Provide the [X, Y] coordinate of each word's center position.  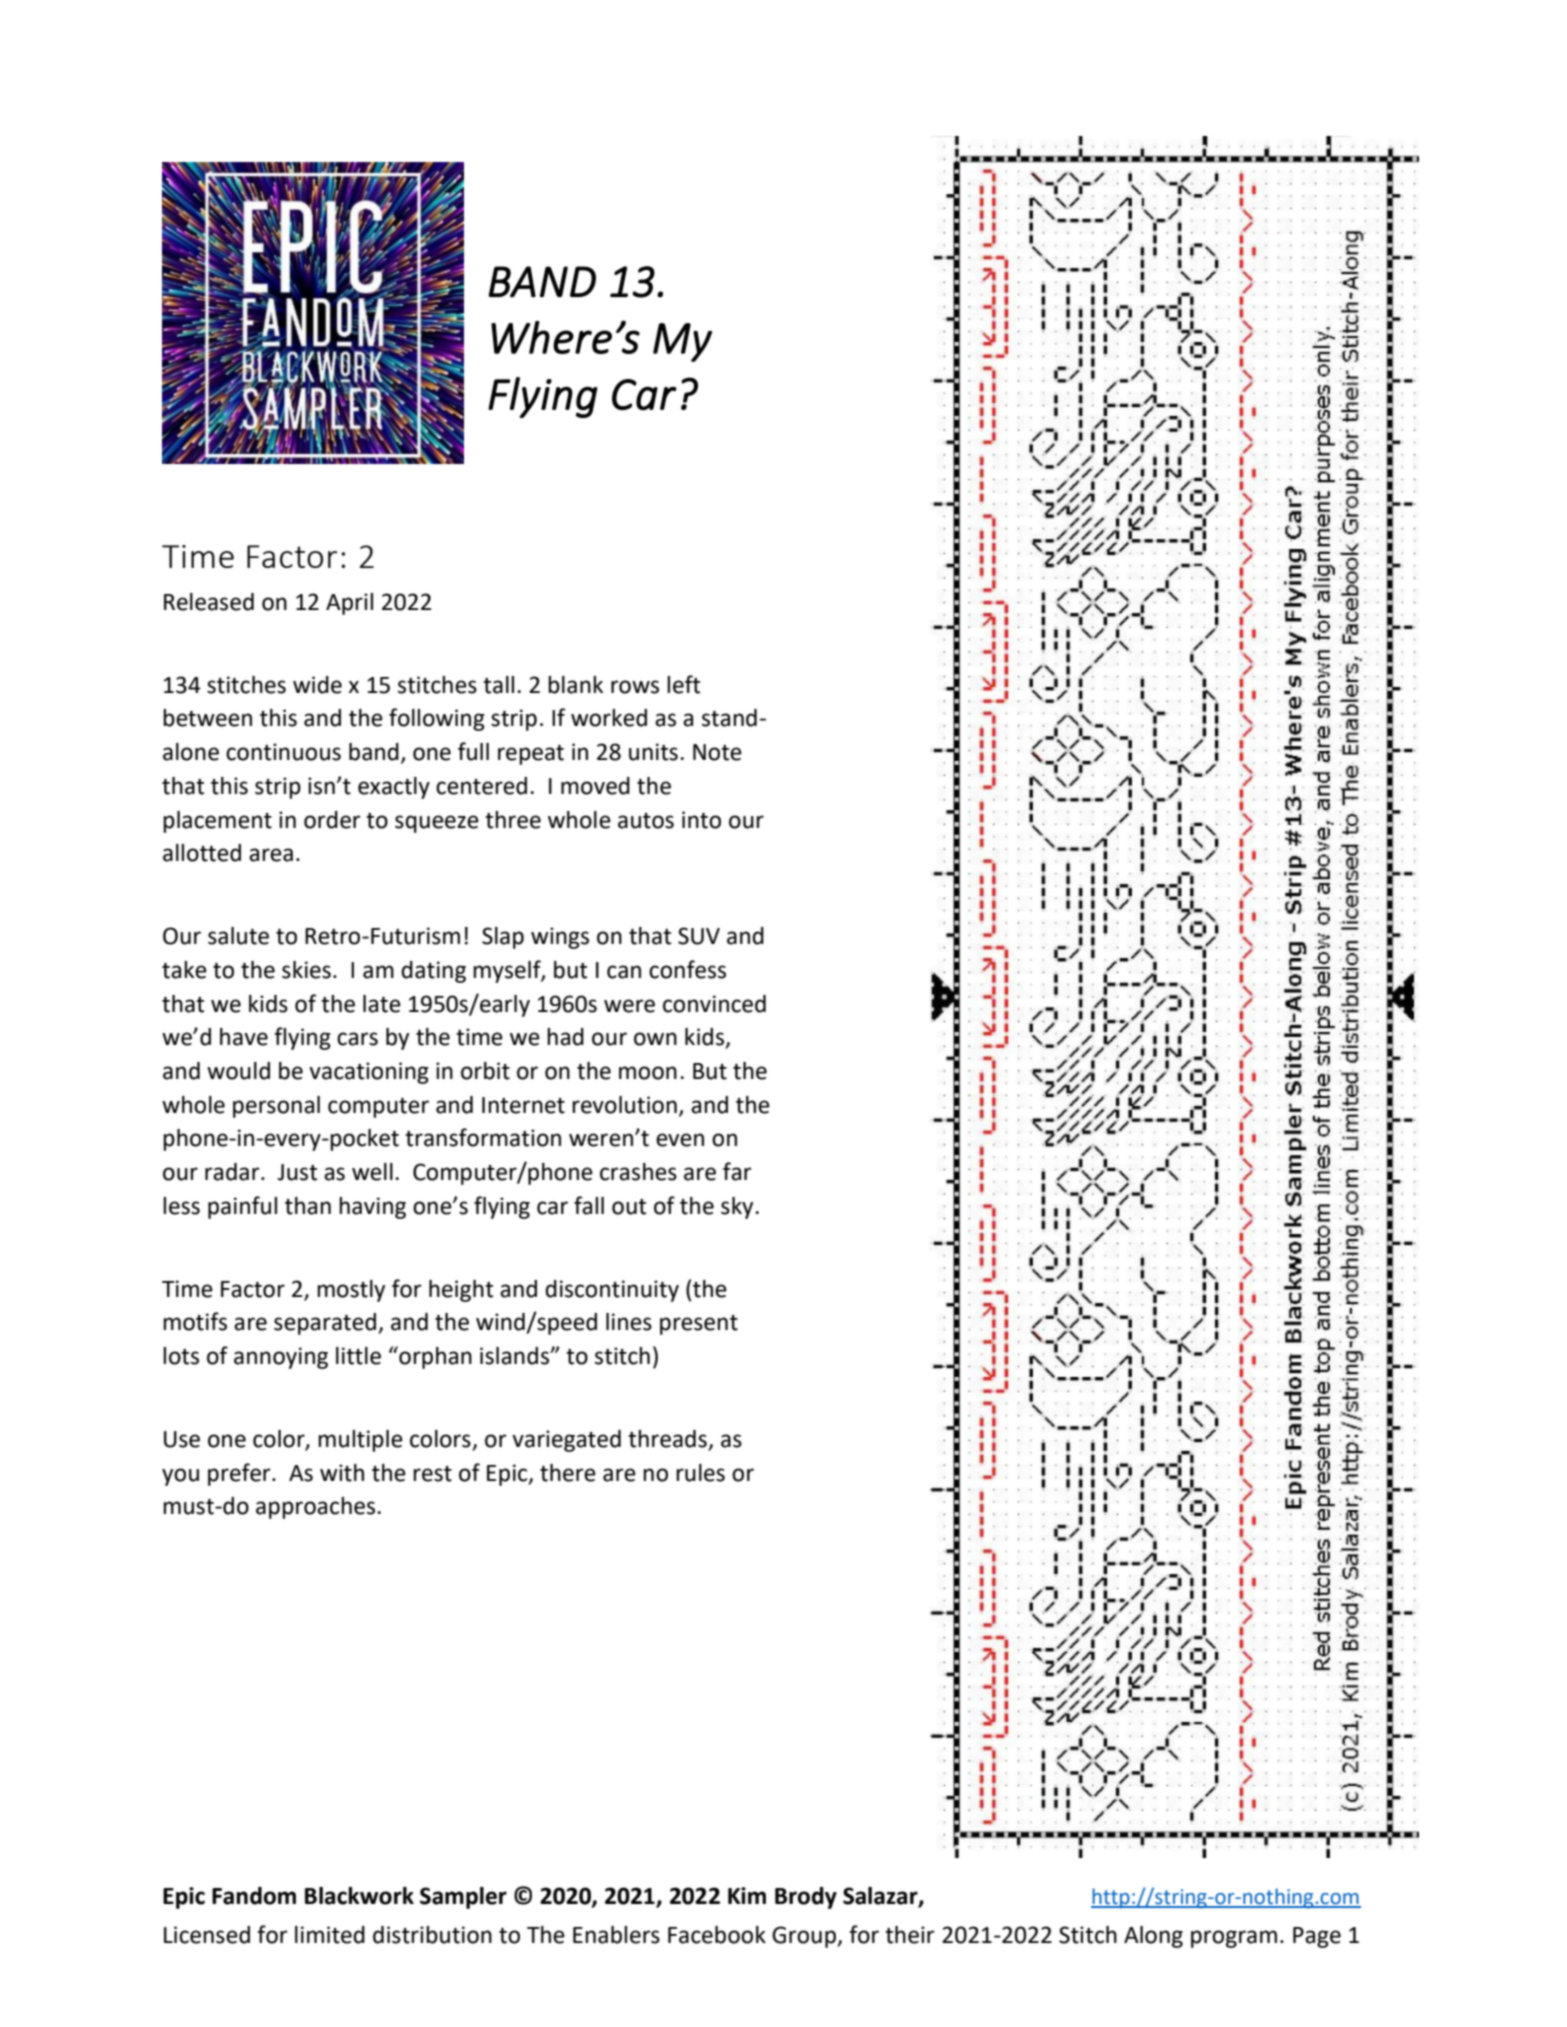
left [683, 684]
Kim [747, 1895]
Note [717, 752]
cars [357, 1039]
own [655, 1039]
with [342, 1473]
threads [667, 1439]
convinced [714, 1004]
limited [330, 1935]
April [349, 604]
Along [1153, 1937]
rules [700, 1473]
